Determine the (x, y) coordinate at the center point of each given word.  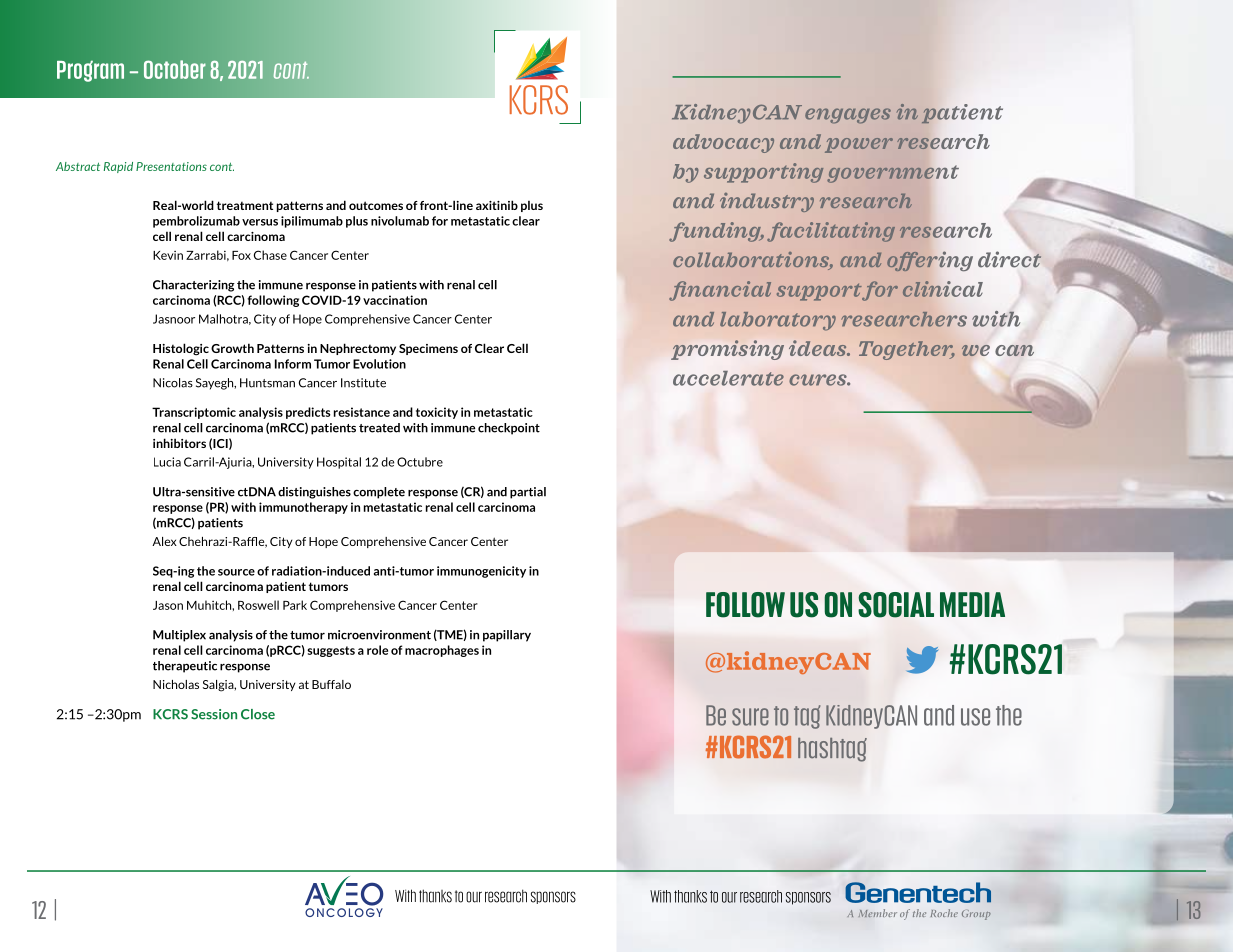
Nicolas (173, 383)
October (175, 69)
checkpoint (509, 429)
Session (214, 714)
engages (848, 116)
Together (907, 350)
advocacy (723, 143)
